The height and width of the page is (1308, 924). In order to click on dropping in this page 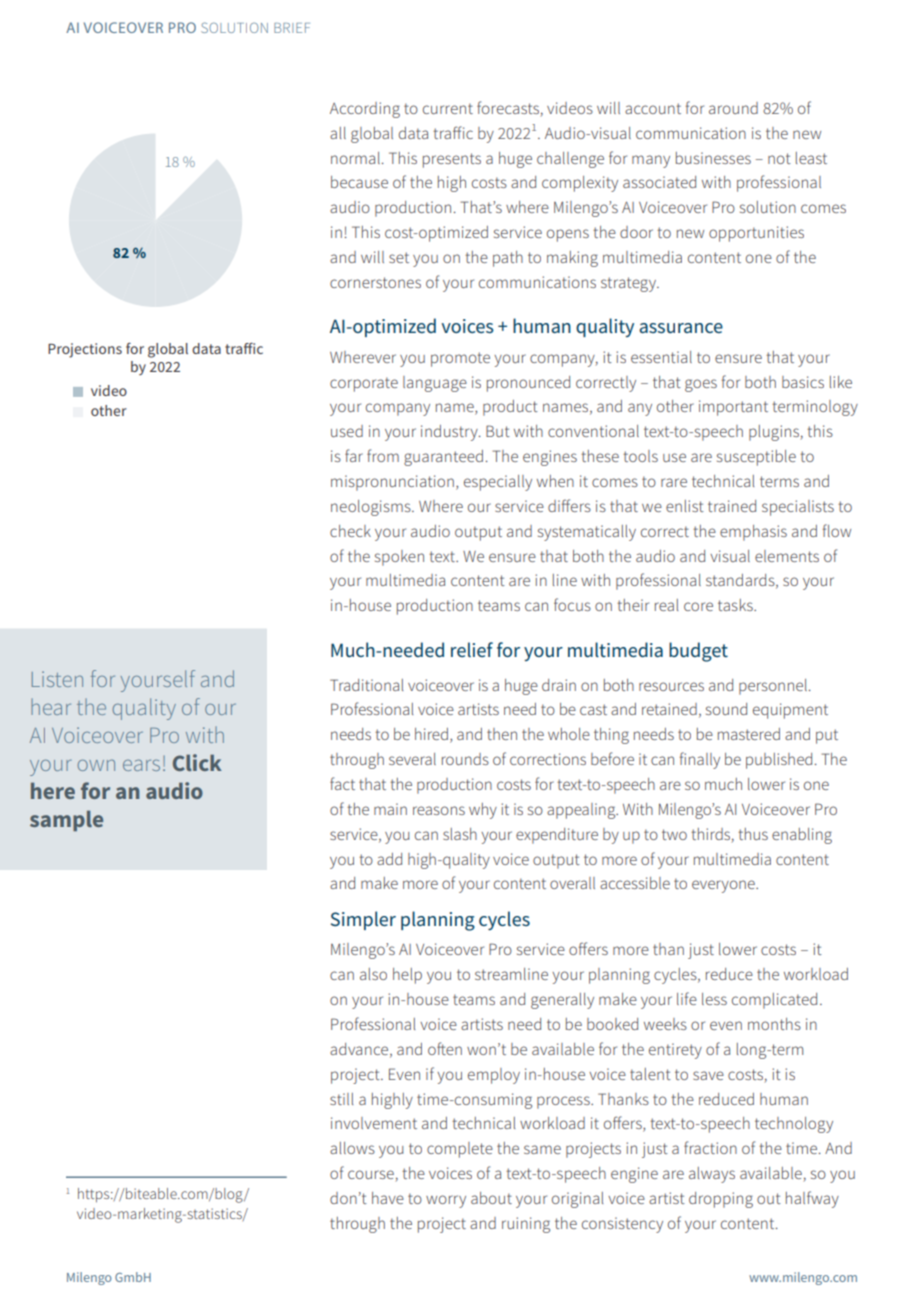, I will do `click(721, 1200)`.
